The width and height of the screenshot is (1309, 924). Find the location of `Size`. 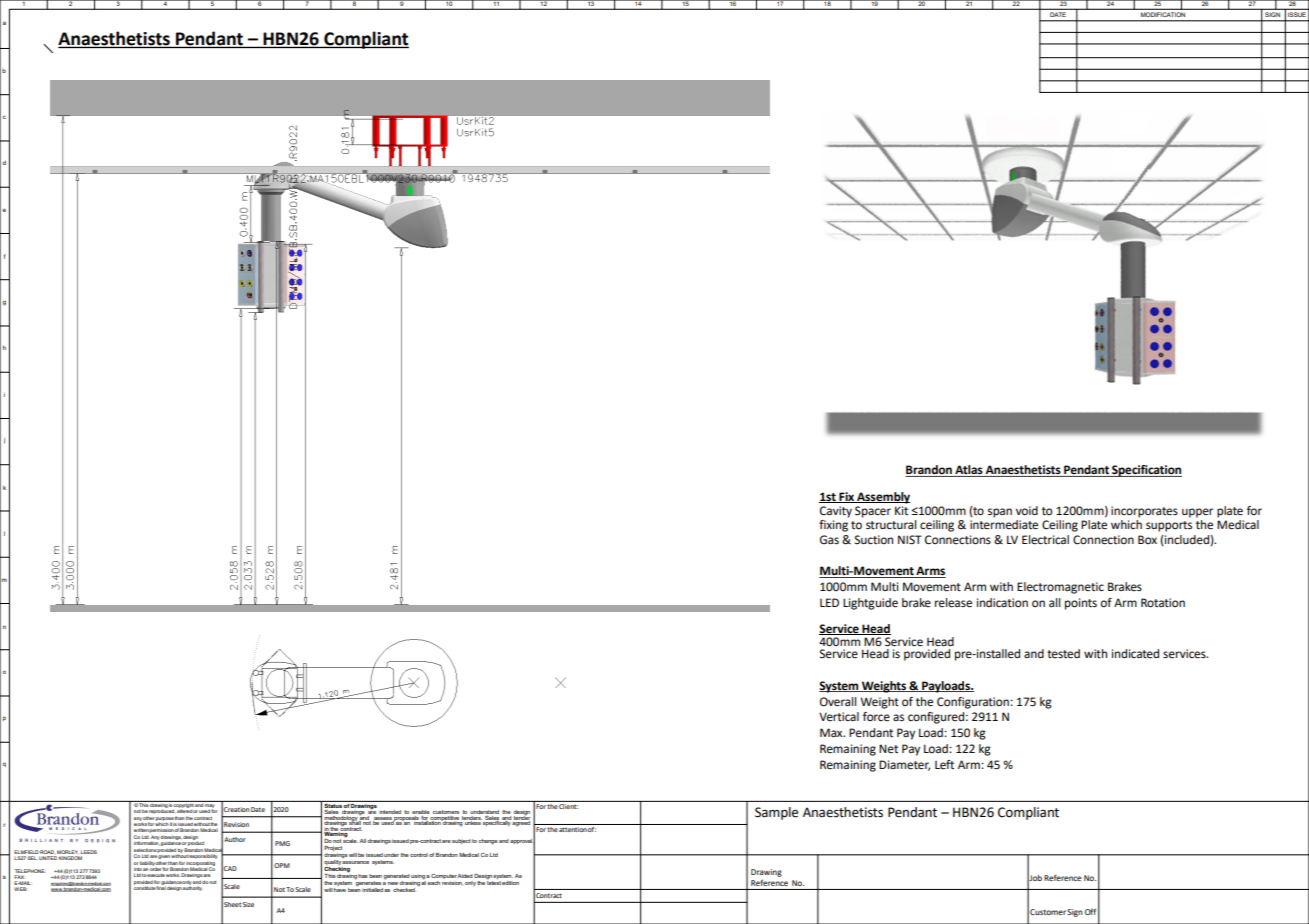

Size is located at coordinates (248, 904).
